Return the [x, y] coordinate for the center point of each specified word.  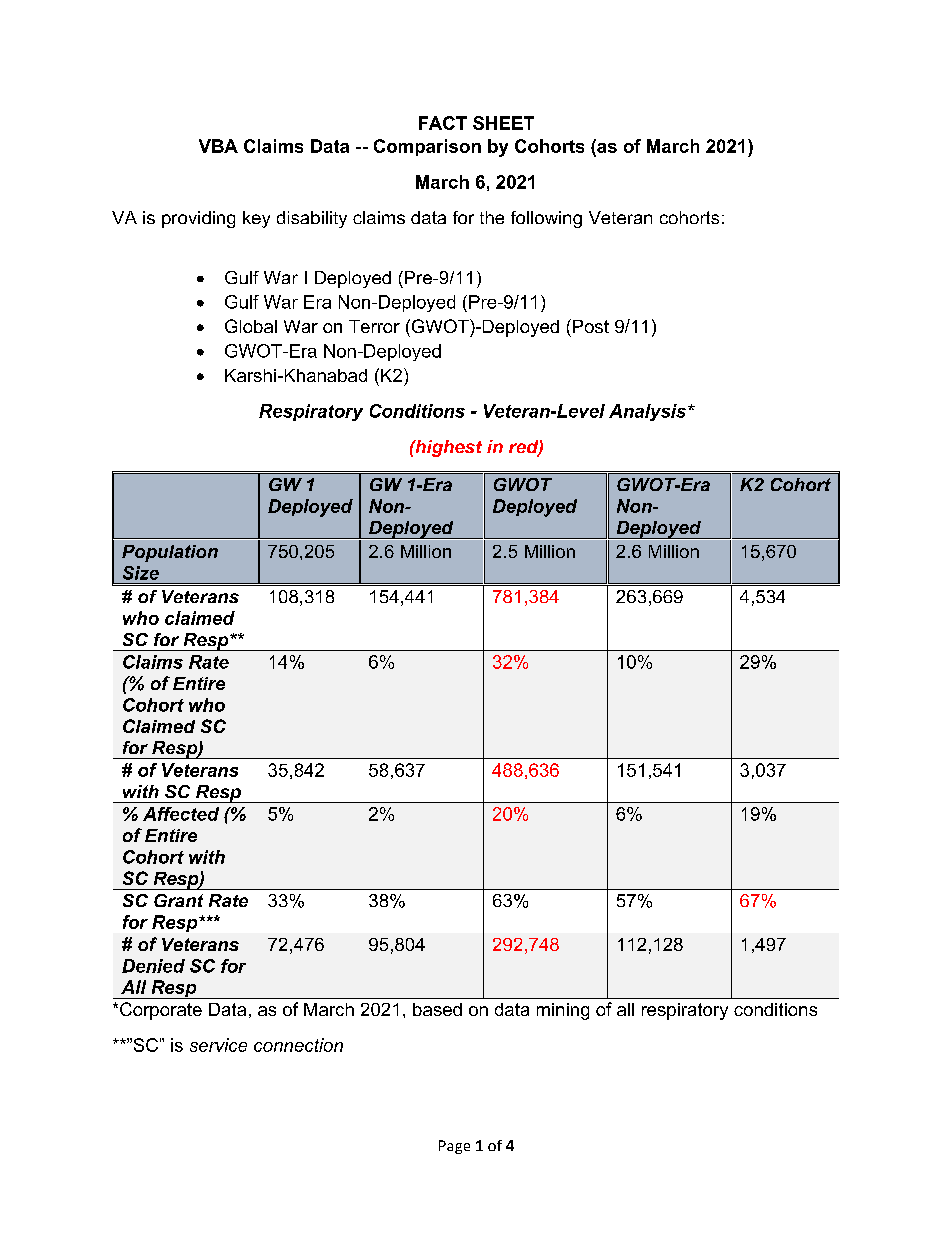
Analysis [649, 412]
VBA [218, 146]
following [546, 219]
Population [170, 553]
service [218, 1045]
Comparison [427, 147]
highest [447, 448]
